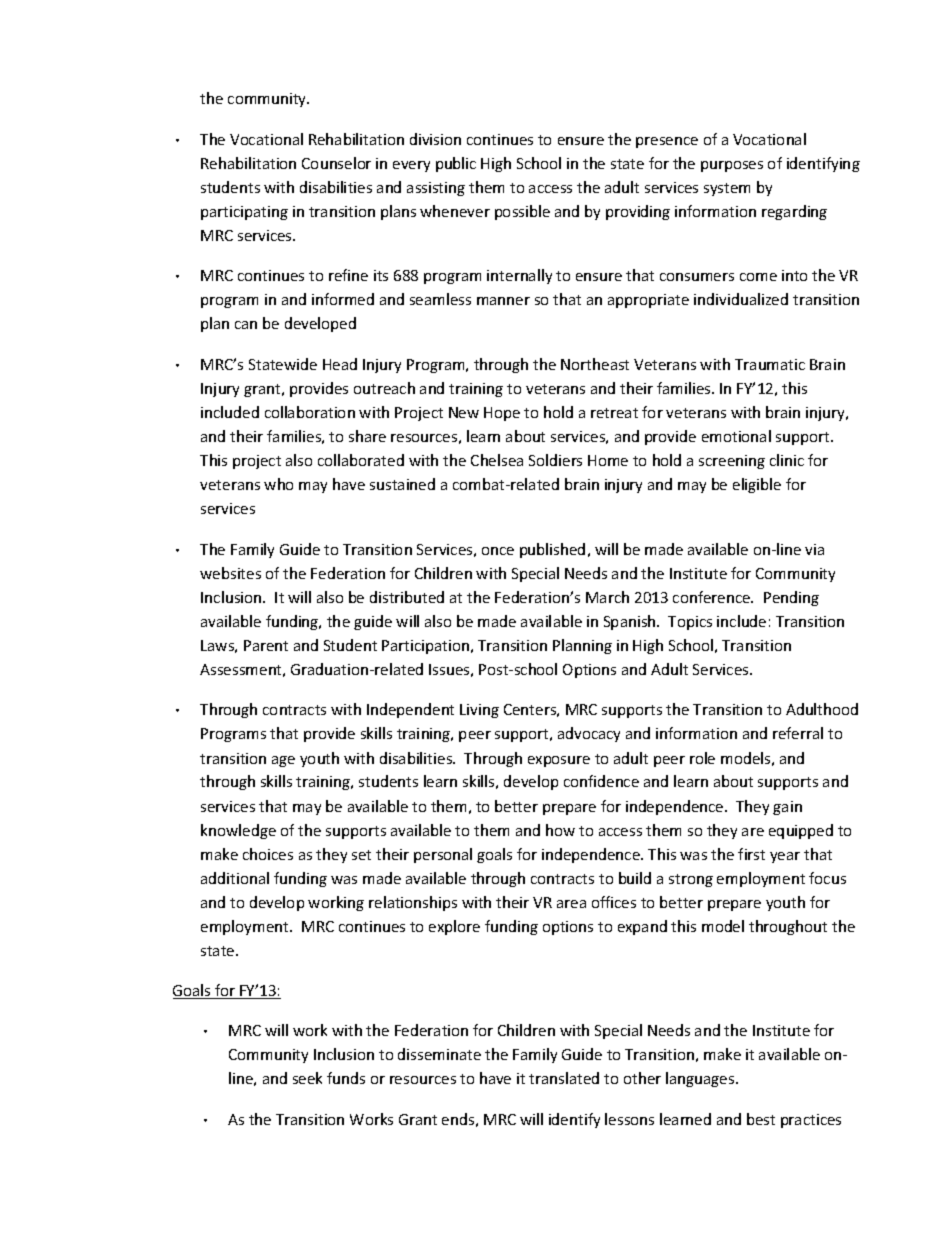 The image size is (952, 1233). Describe the element at coordinates (268, 854) in the screenshot. I see `choices` at that location.
